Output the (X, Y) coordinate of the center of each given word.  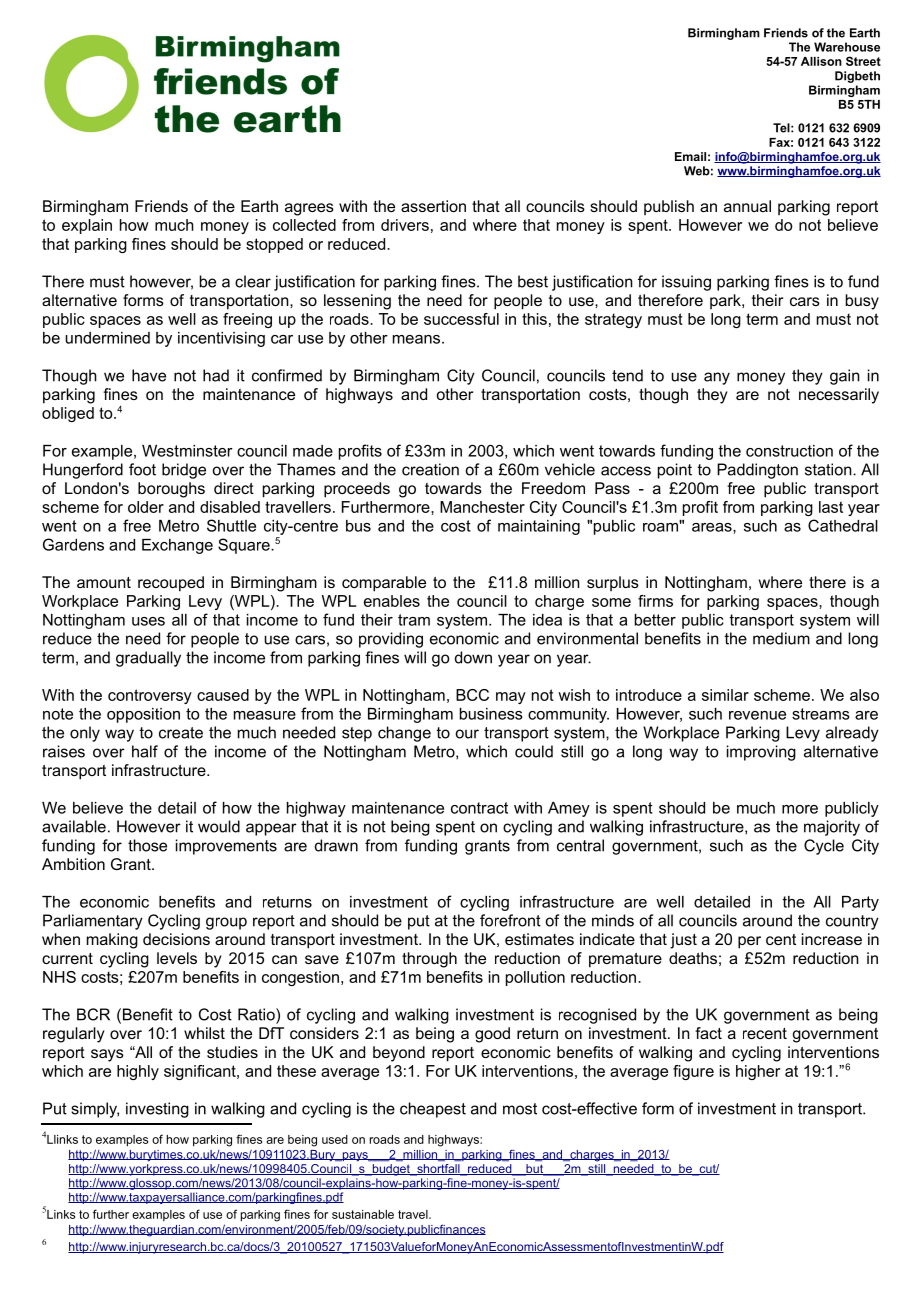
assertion (433, 206)
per (749, 942)
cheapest (433, 1110)
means (416, 339)
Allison (821, 61)
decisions (176, 939)
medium (781, 638)
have (149, 375)
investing (157, 1110)
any (717, 378)
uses (148, 621)
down (473, 657)
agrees (309, 209)
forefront (510, 920)
